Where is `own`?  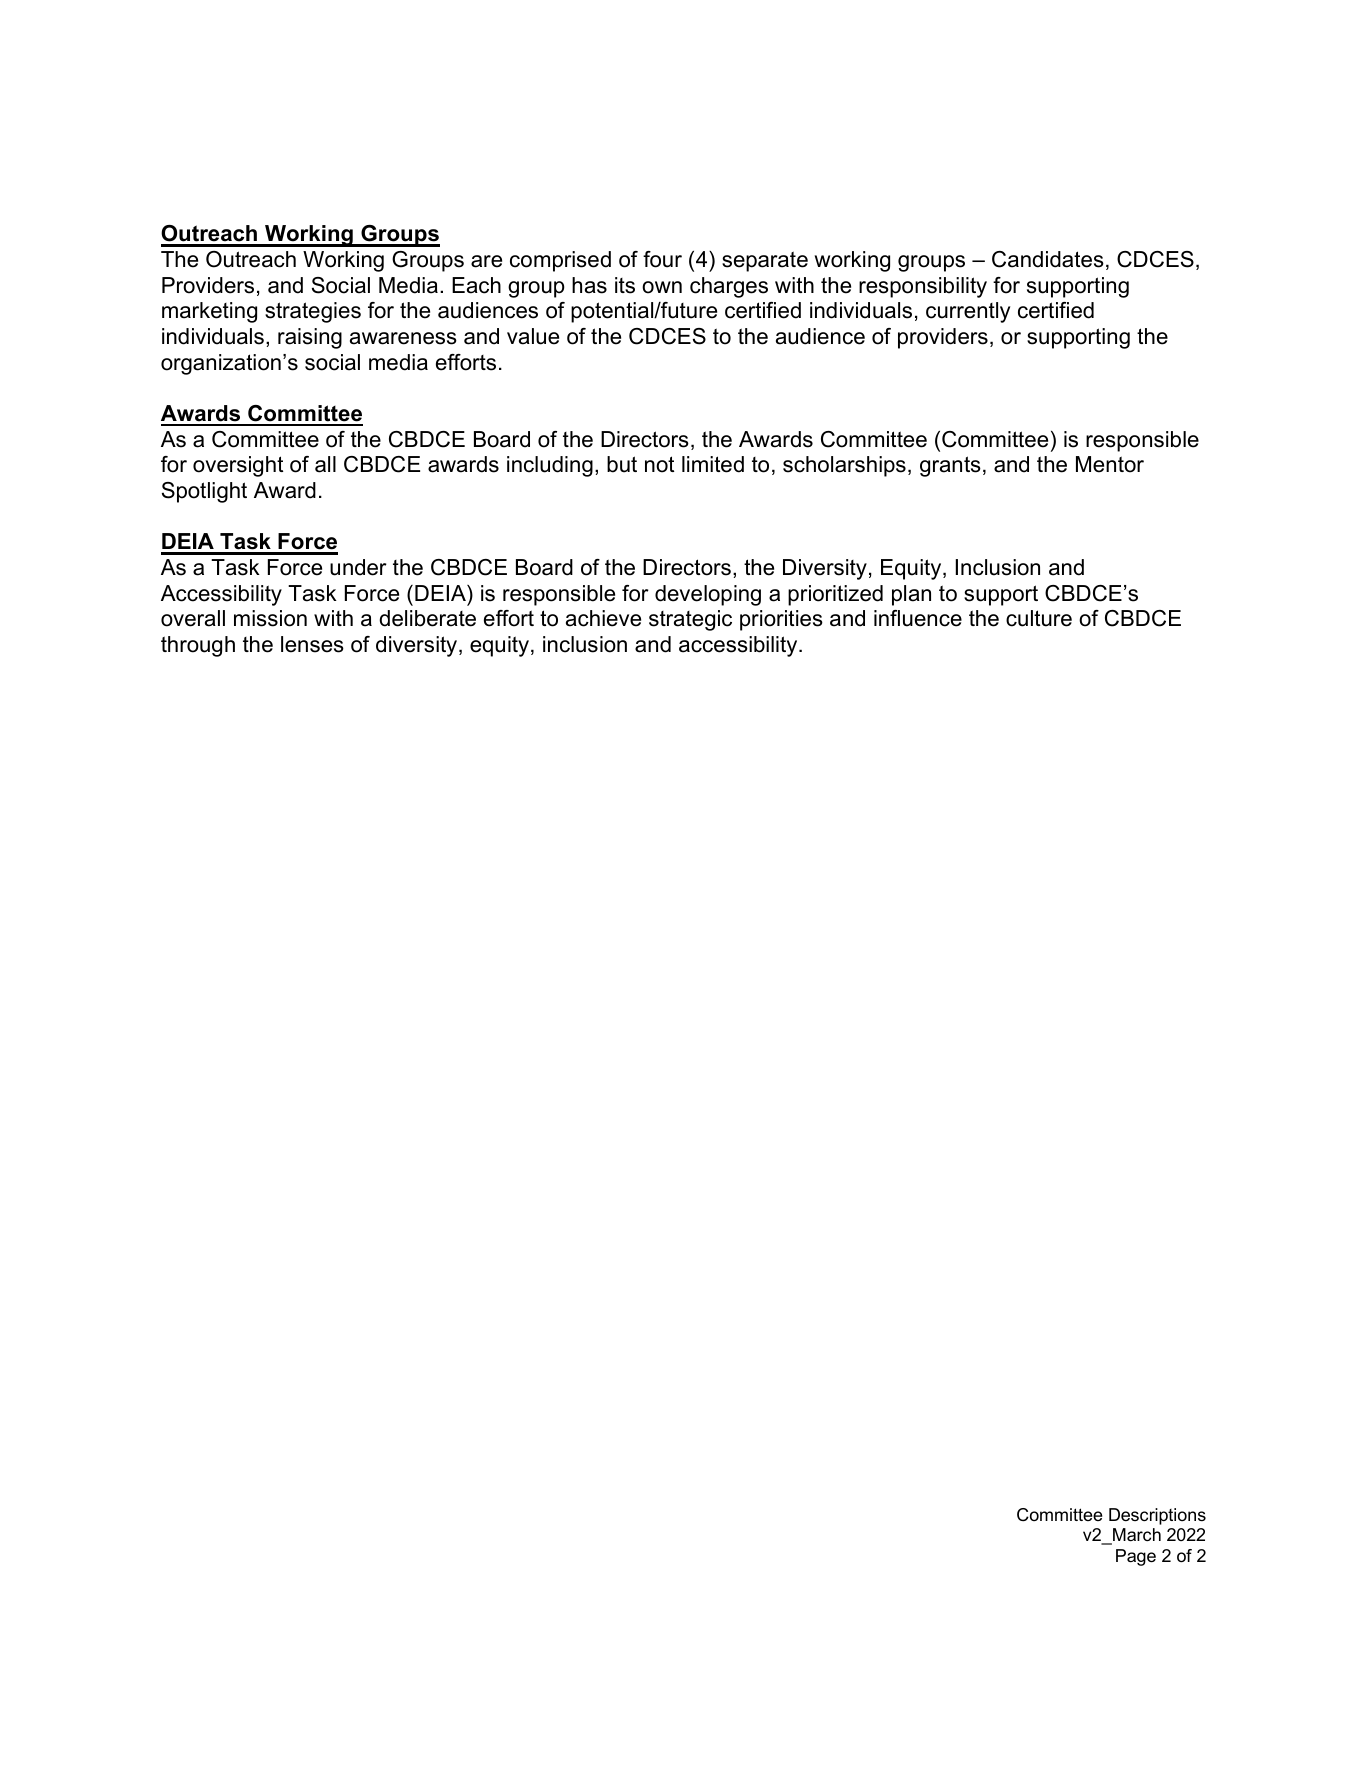
own is located at coordinates (662, 287).
